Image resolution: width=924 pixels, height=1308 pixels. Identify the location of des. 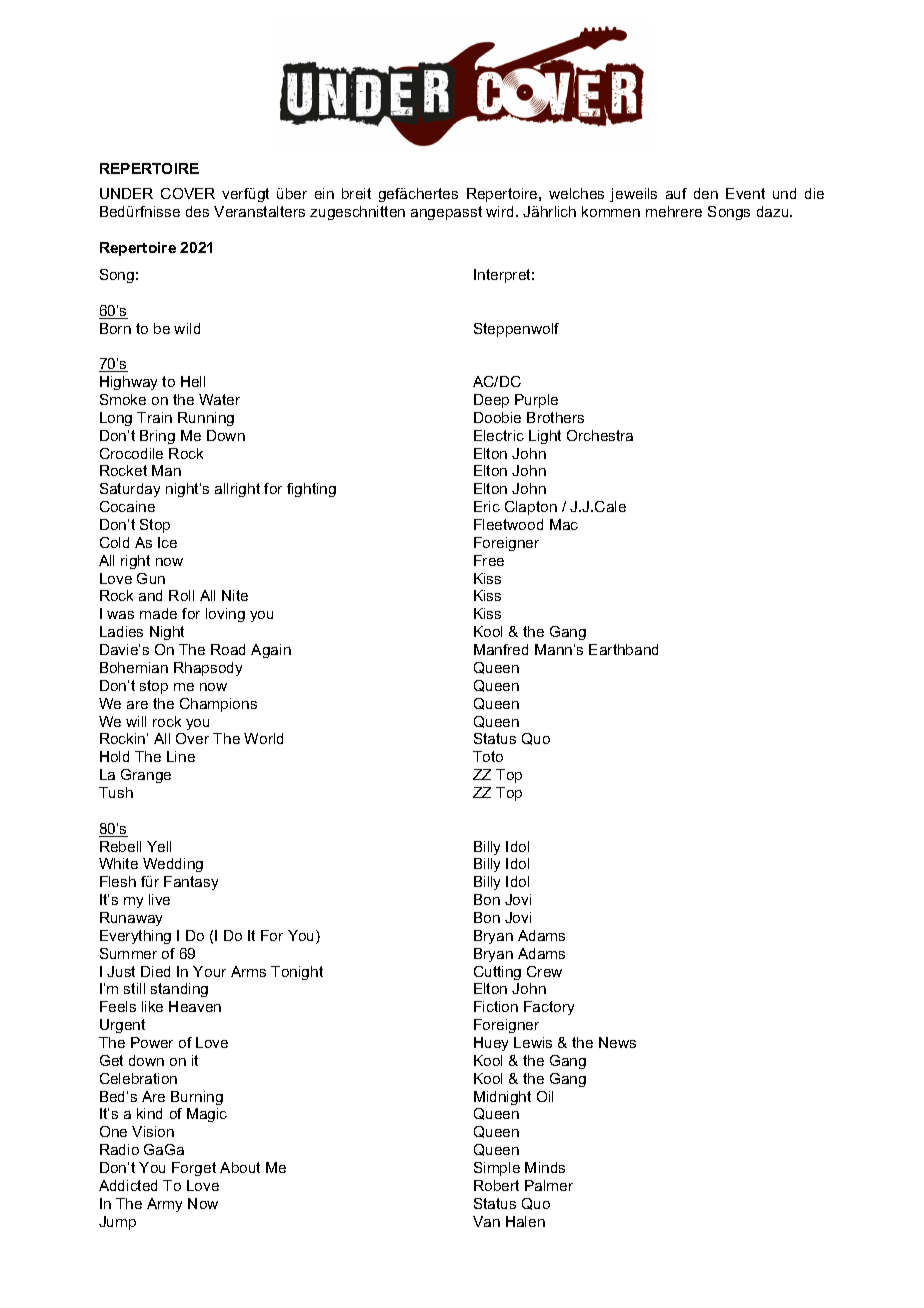
(197, 211).
